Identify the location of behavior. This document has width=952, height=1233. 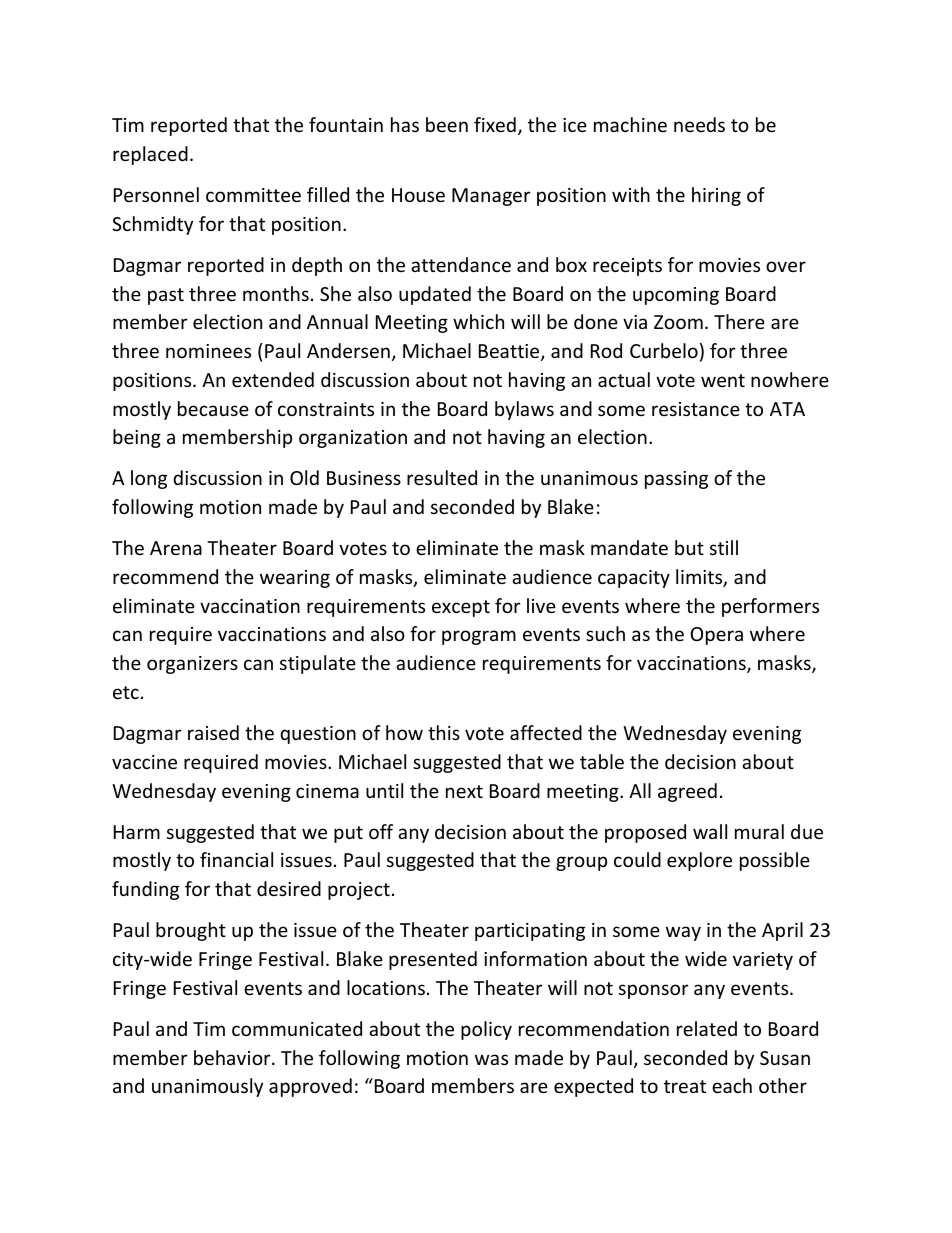
(233, 1057).
